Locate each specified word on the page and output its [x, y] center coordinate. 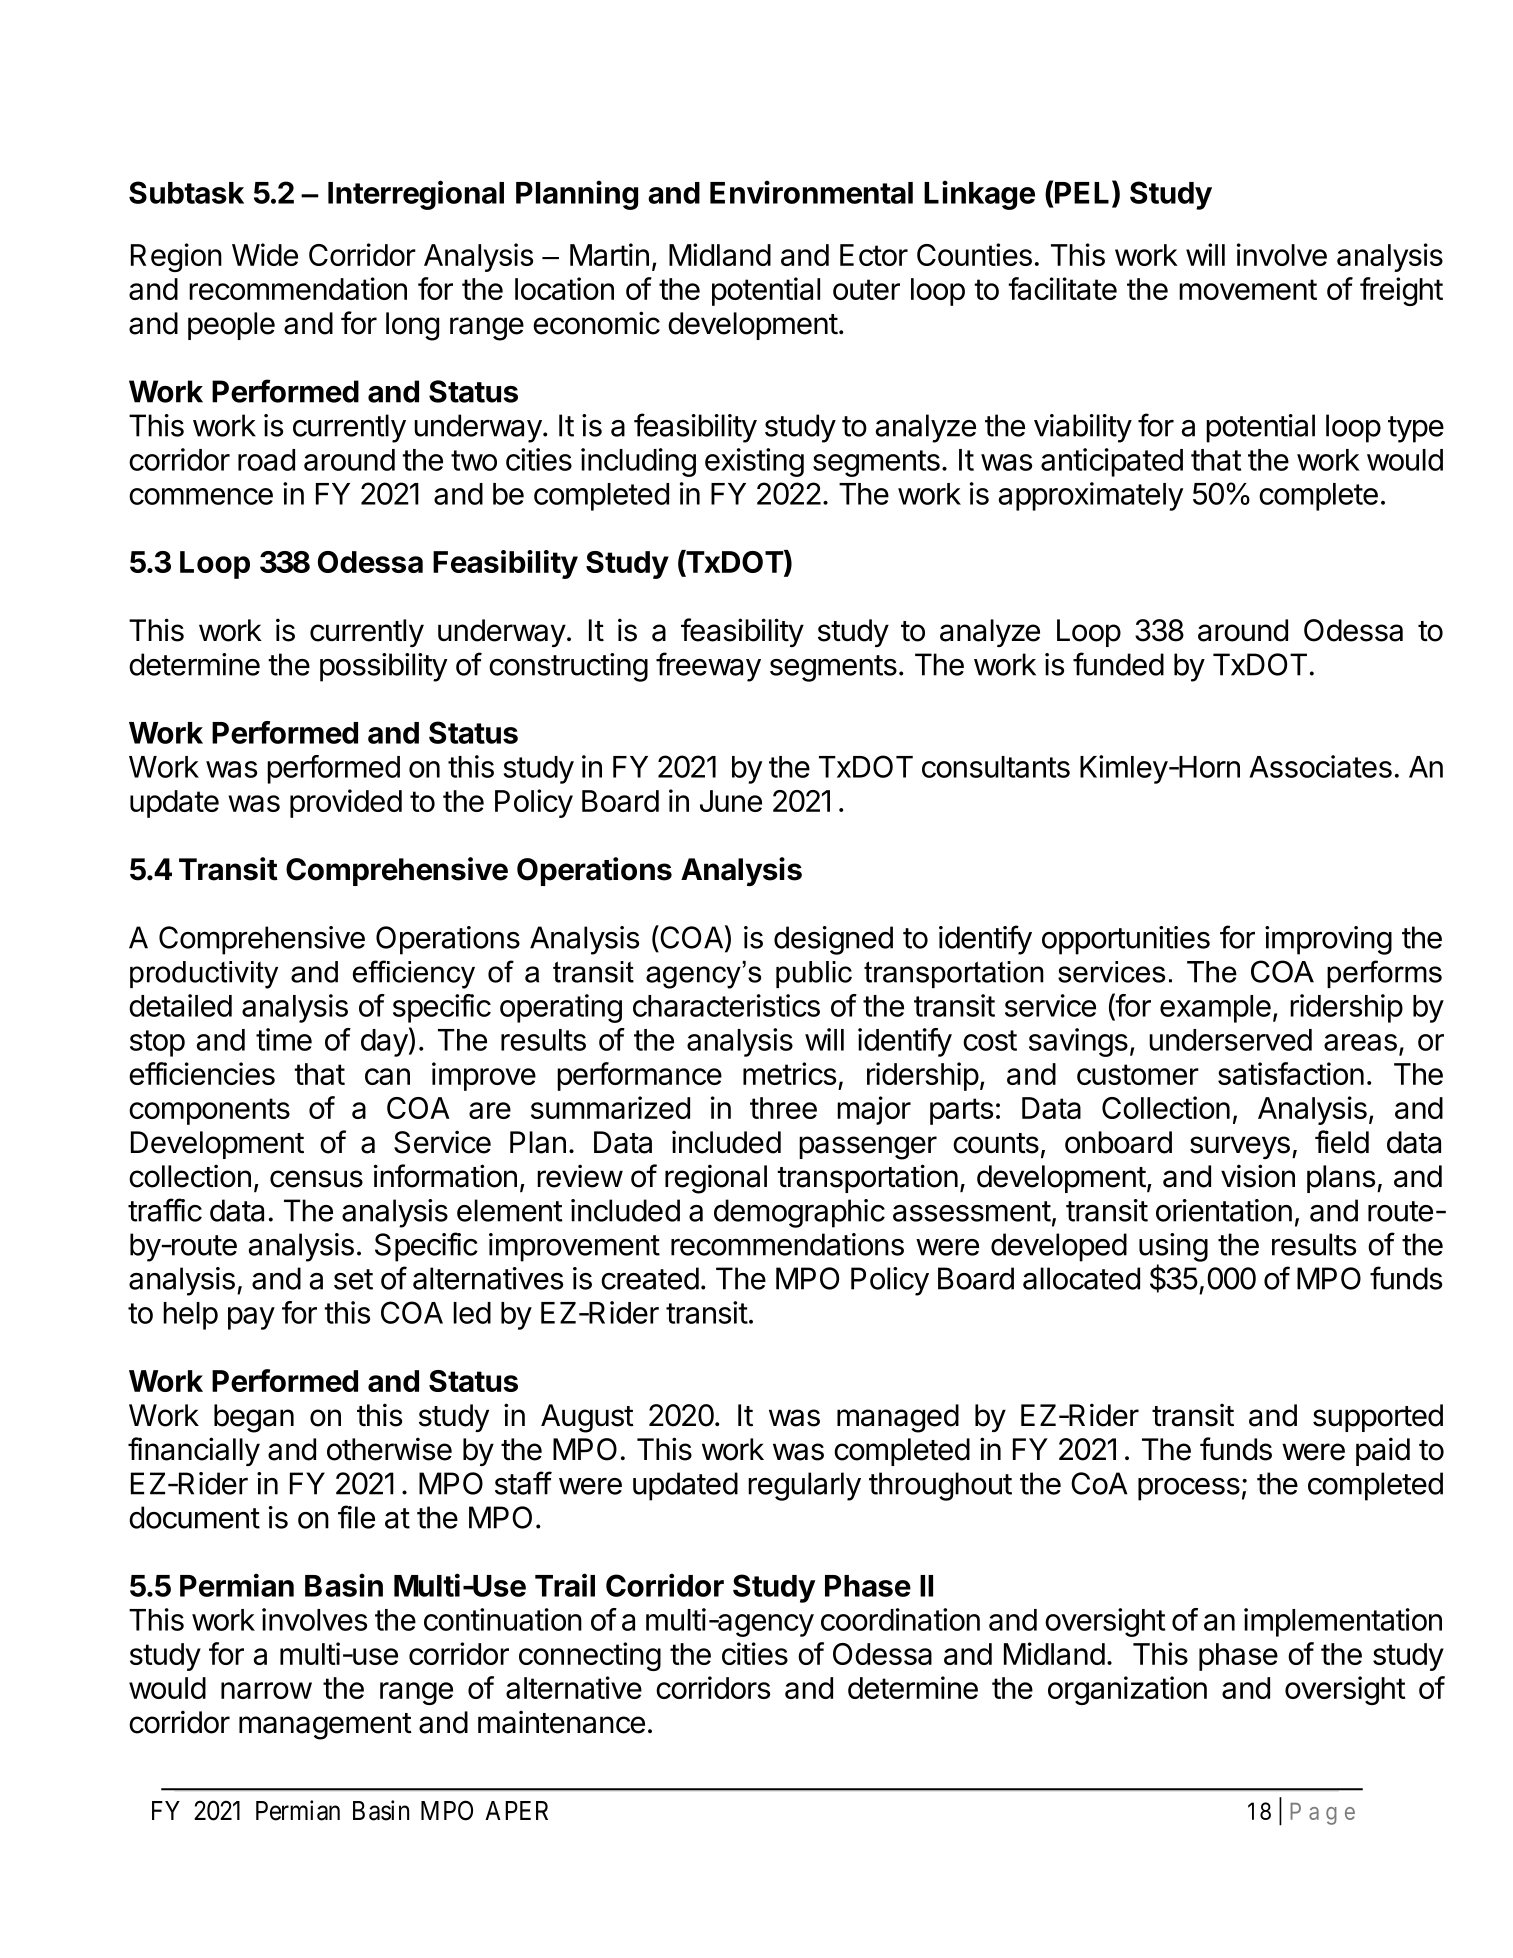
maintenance [561, 1722]
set [353, 1279]
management [325, 1726]
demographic [799, 1213]
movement [1248, 289]
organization [1127, 1690]
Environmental [811, 192]
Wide [265, 254]
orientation [1224, 1210]
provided [346, 803]
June [731, 801]
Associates [1320, 766]
